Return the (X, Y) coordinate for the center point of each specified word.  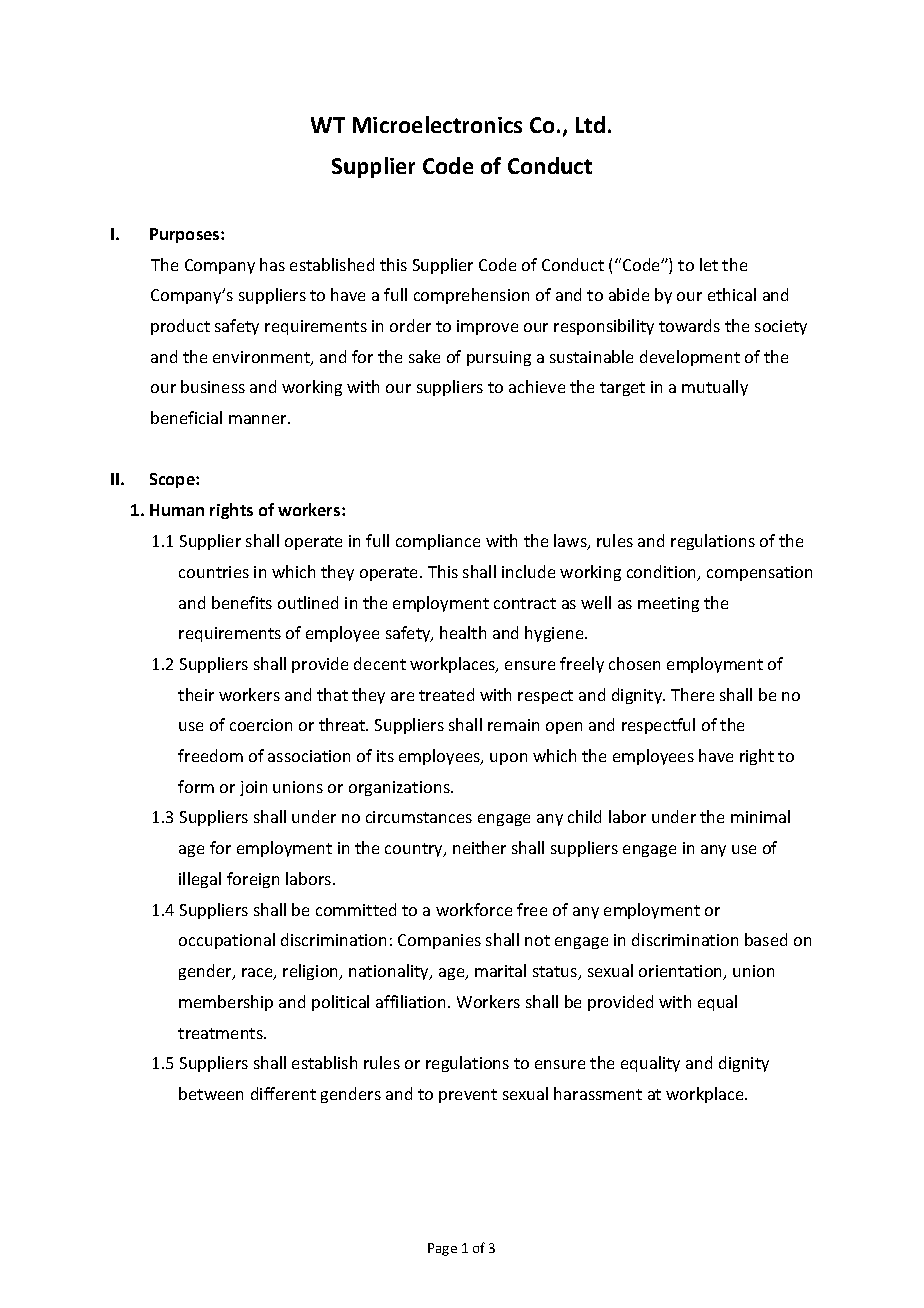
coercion (261, 725)
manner (259, 419)
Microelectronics (437, 124)
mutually (715, 388)
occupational (227, 941)
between (211, 1093)
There (692, 694)
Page (442, 1249)
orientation (682, 972)
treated (446, 694)
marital (500, 970)
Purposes (186, 235)
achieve (537, 386)
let (709, 264)
